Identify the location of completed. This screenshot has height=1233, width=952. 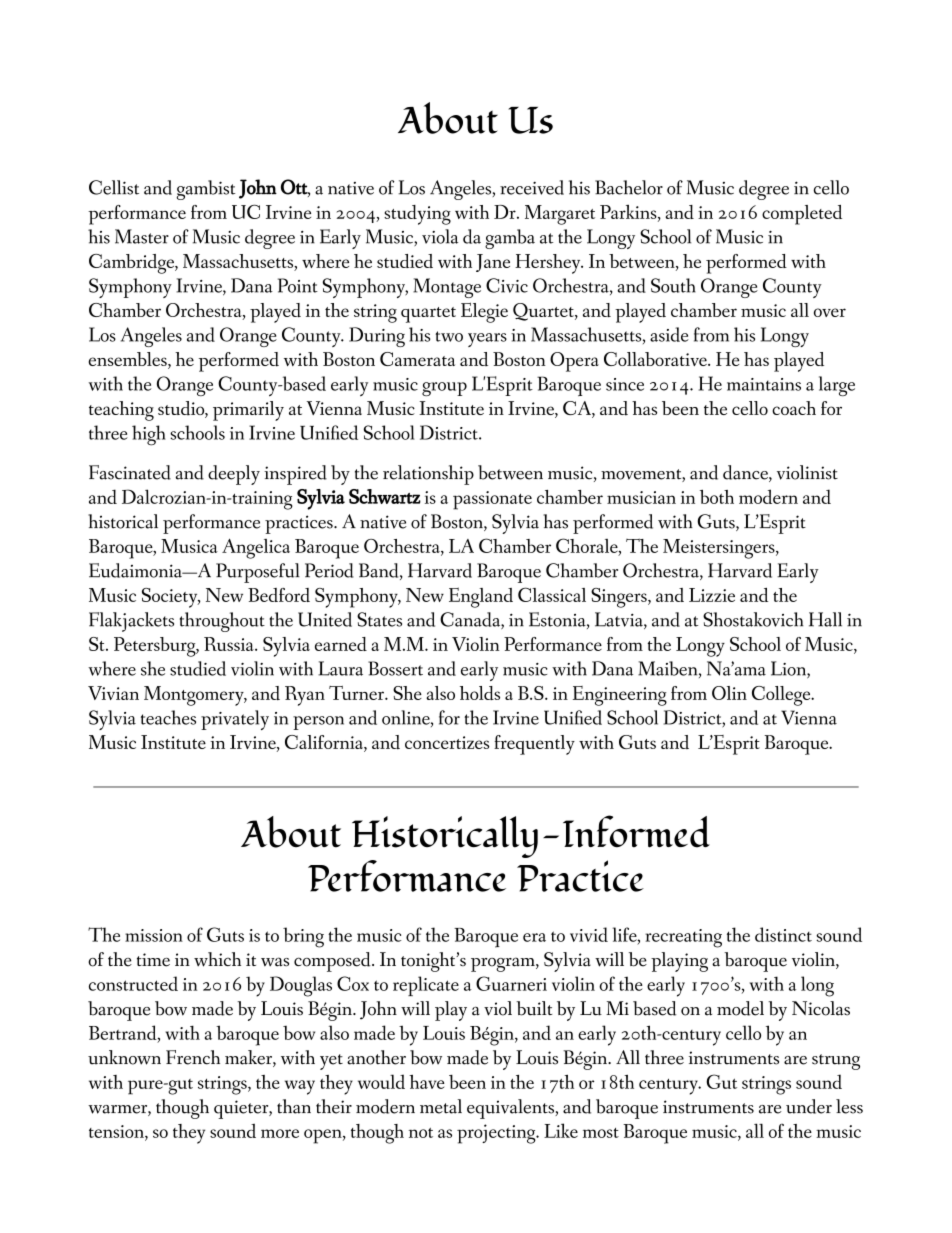
(802, 215).
